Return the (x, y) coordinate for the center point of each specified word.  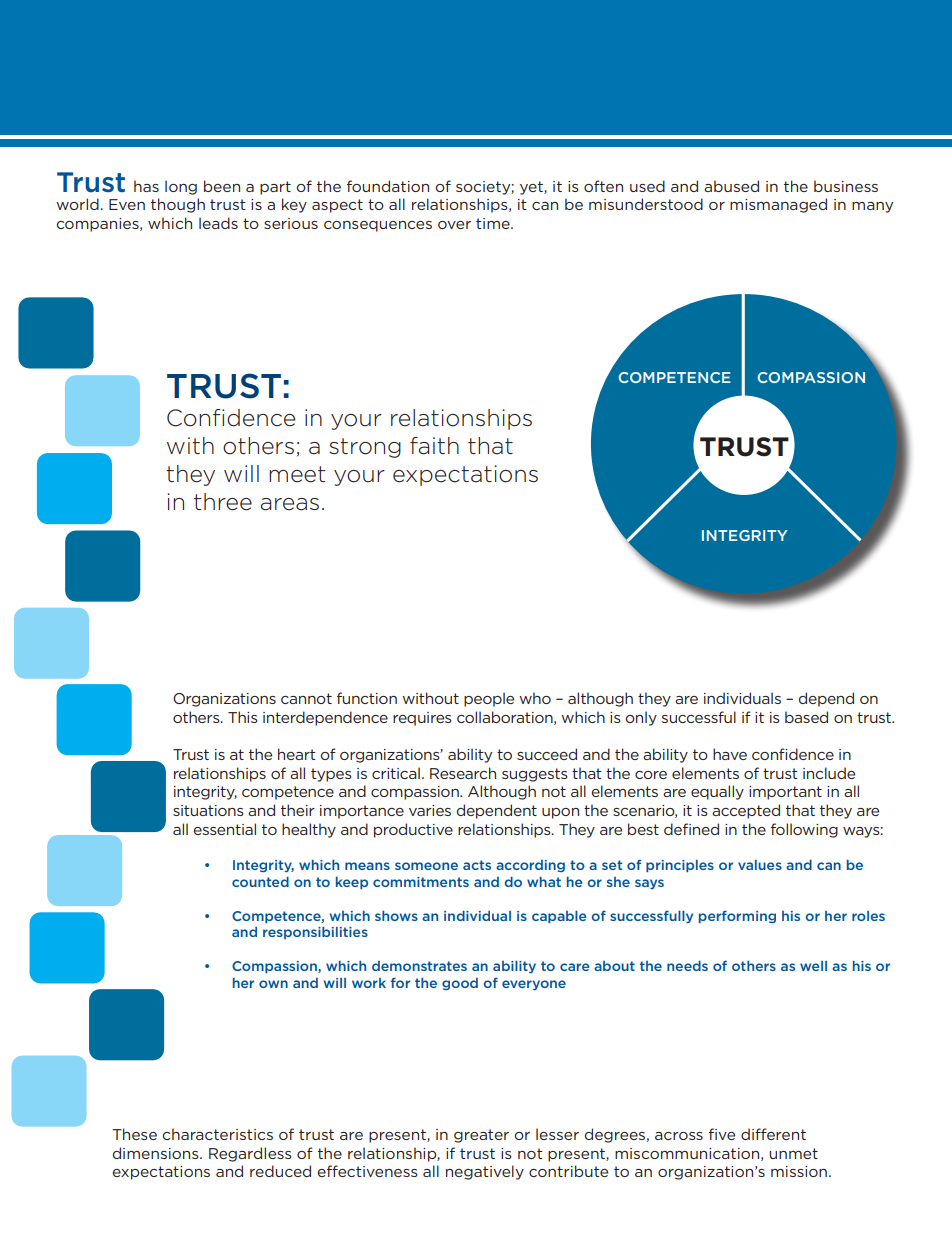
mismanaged (778, 205)
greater (481, 1136)
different (773, 1134)
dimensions (157, 1153)
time (494, 223)
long (181, 187)
